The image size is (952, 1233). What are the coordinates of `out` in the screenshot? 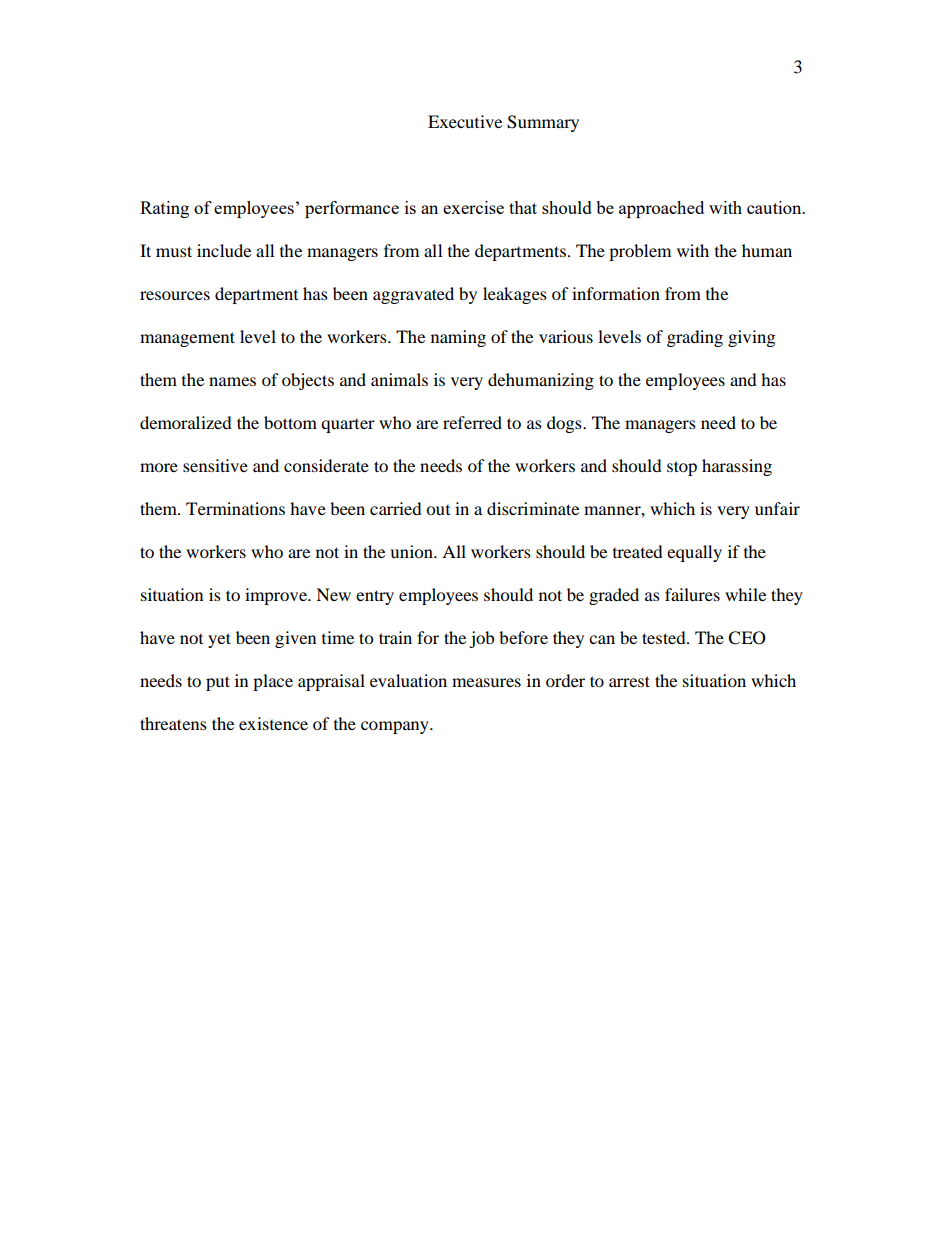 It's located at (438, 510).
